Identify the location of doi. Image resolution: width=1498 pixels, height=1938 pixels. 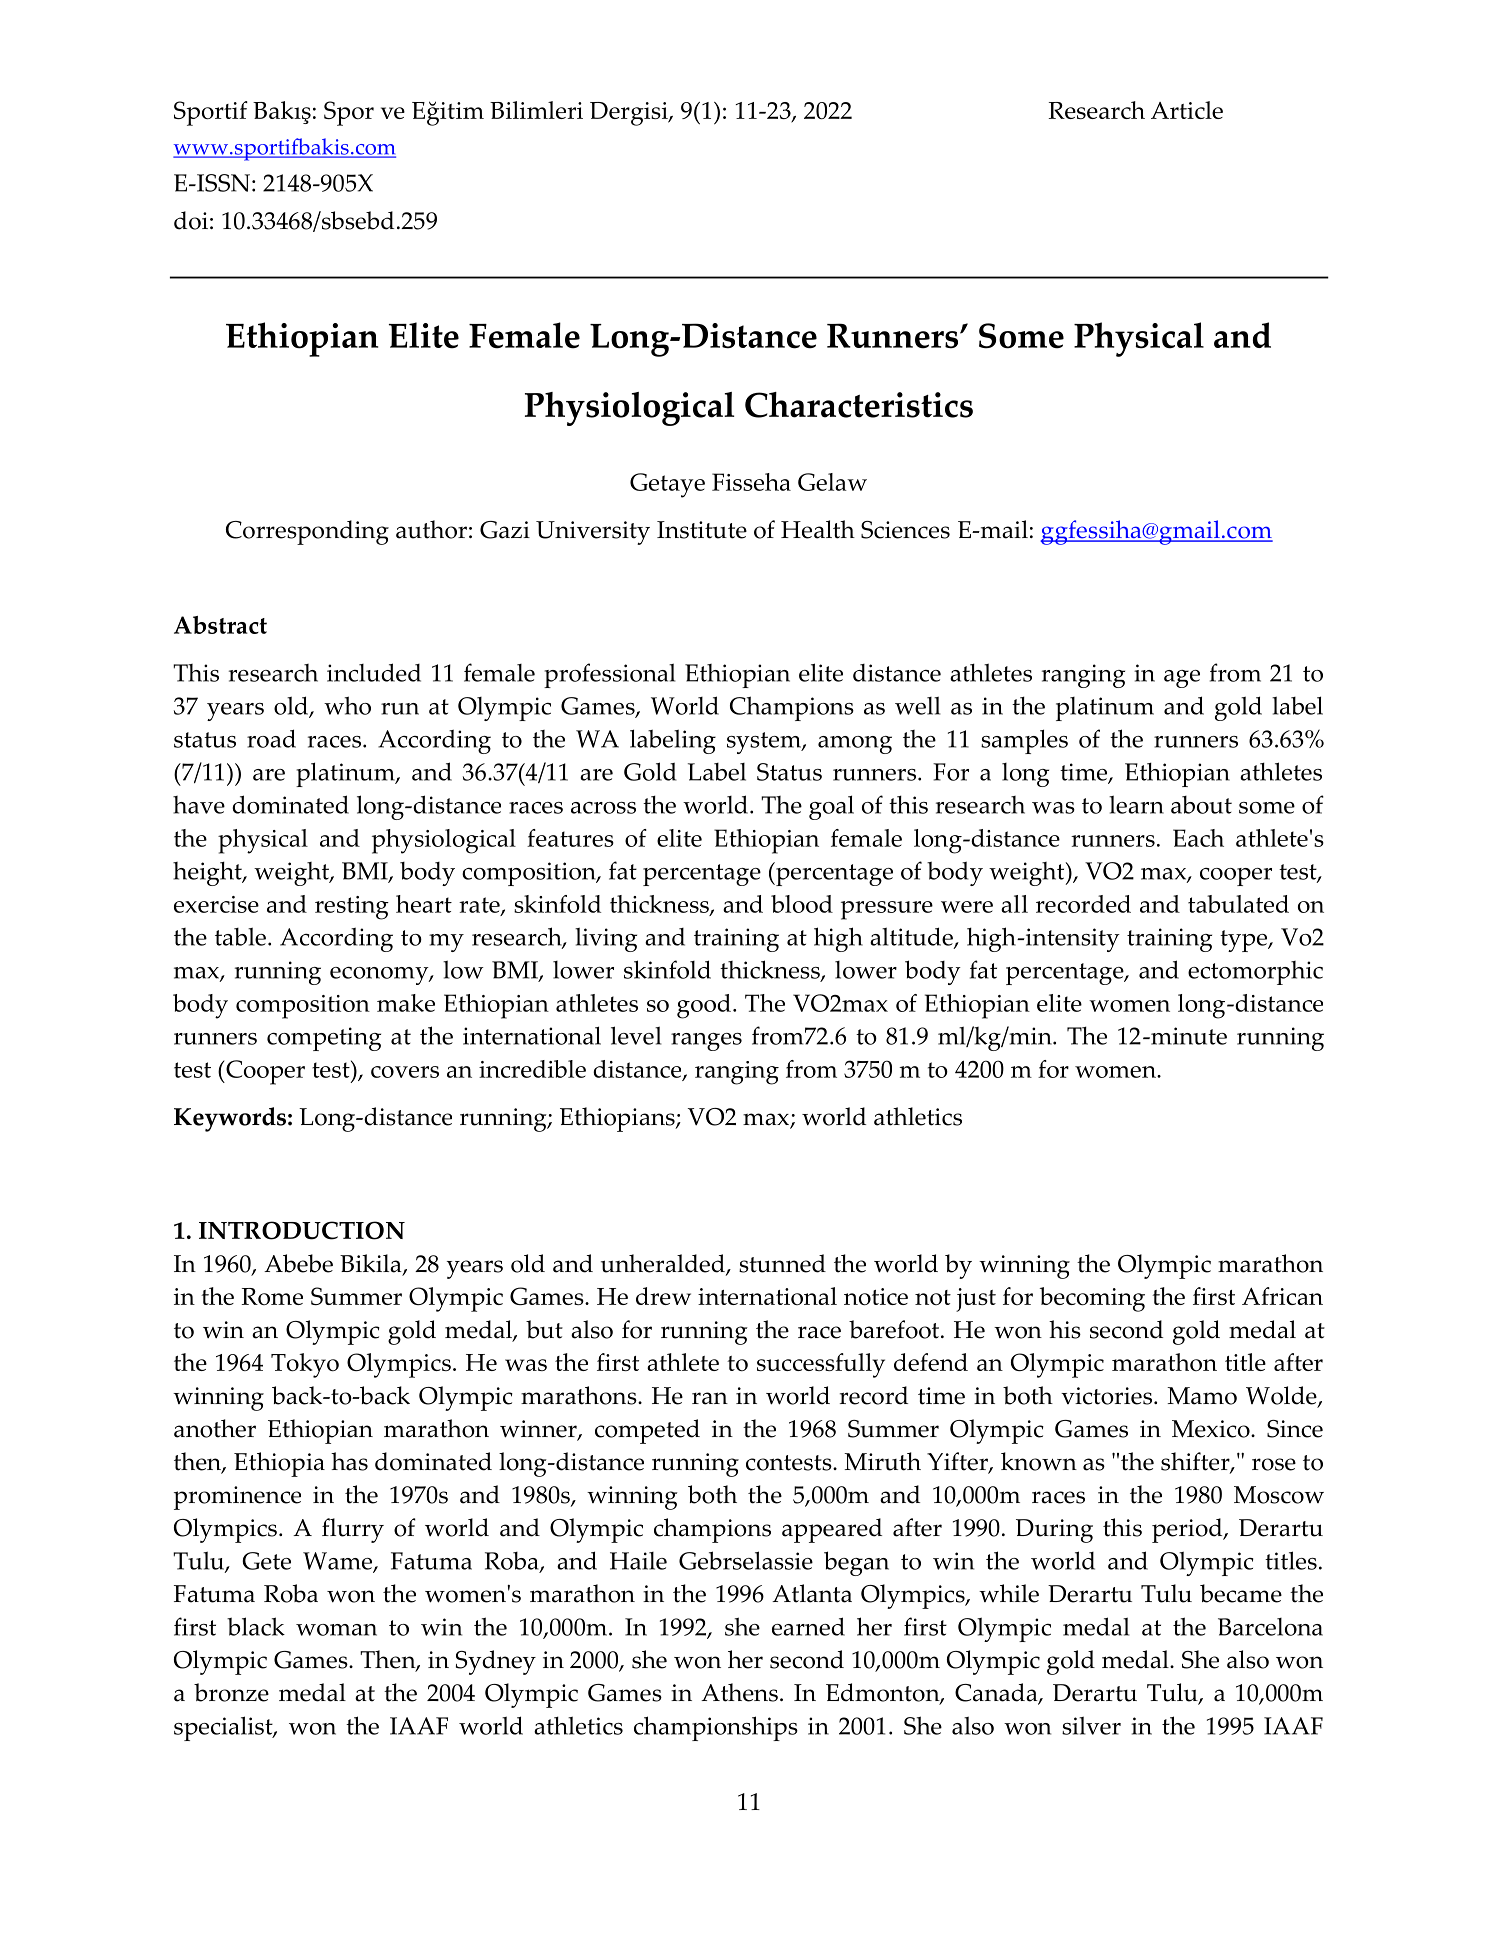
(191, 220).
